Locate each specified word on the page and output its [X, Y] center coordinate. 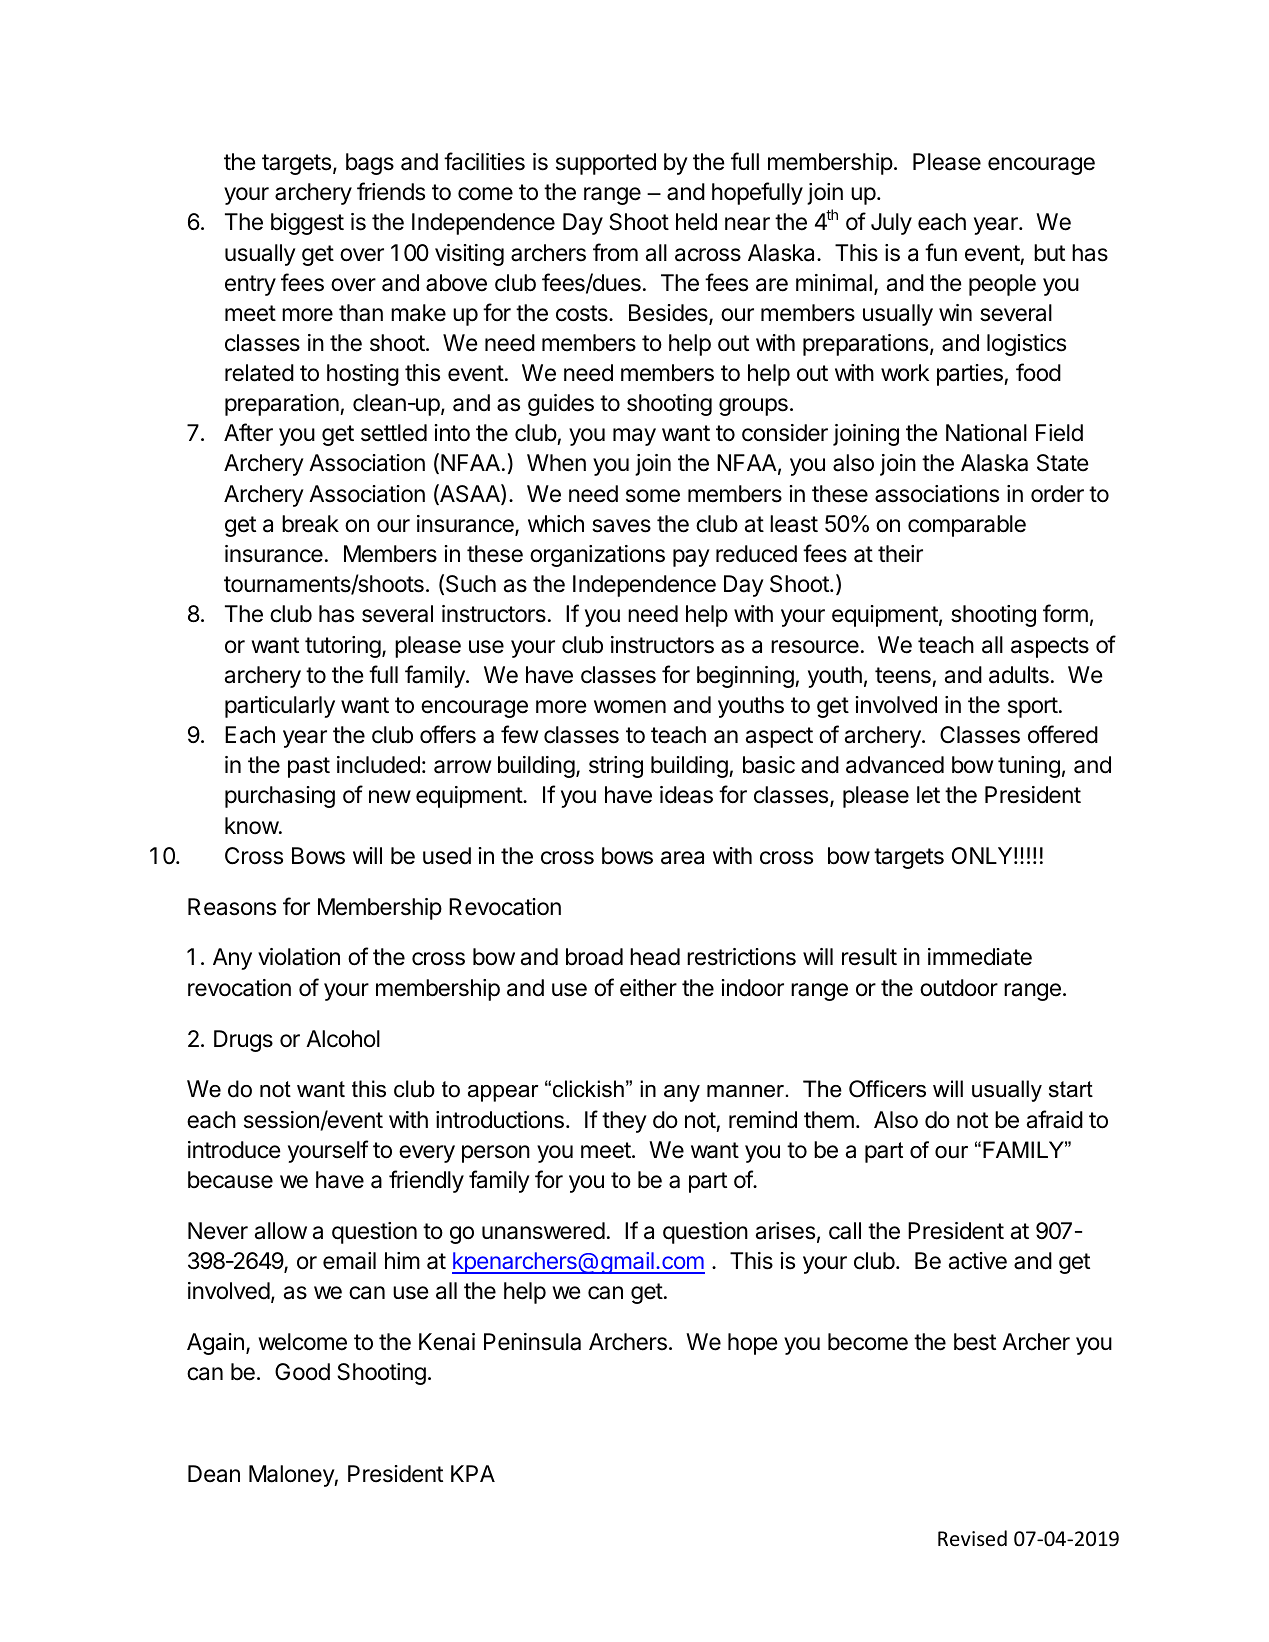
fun [941, 252]
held [696, 222]
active [978, 1261]
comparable [967, 526]
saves [621, 526]
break [310, 524]
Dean [214, 1474]
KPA [473, 1473]
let [928, 795]
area [682, 858]
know [252, 825]
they [624, 1122]
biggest [307, 224]
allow [281, 1231]
